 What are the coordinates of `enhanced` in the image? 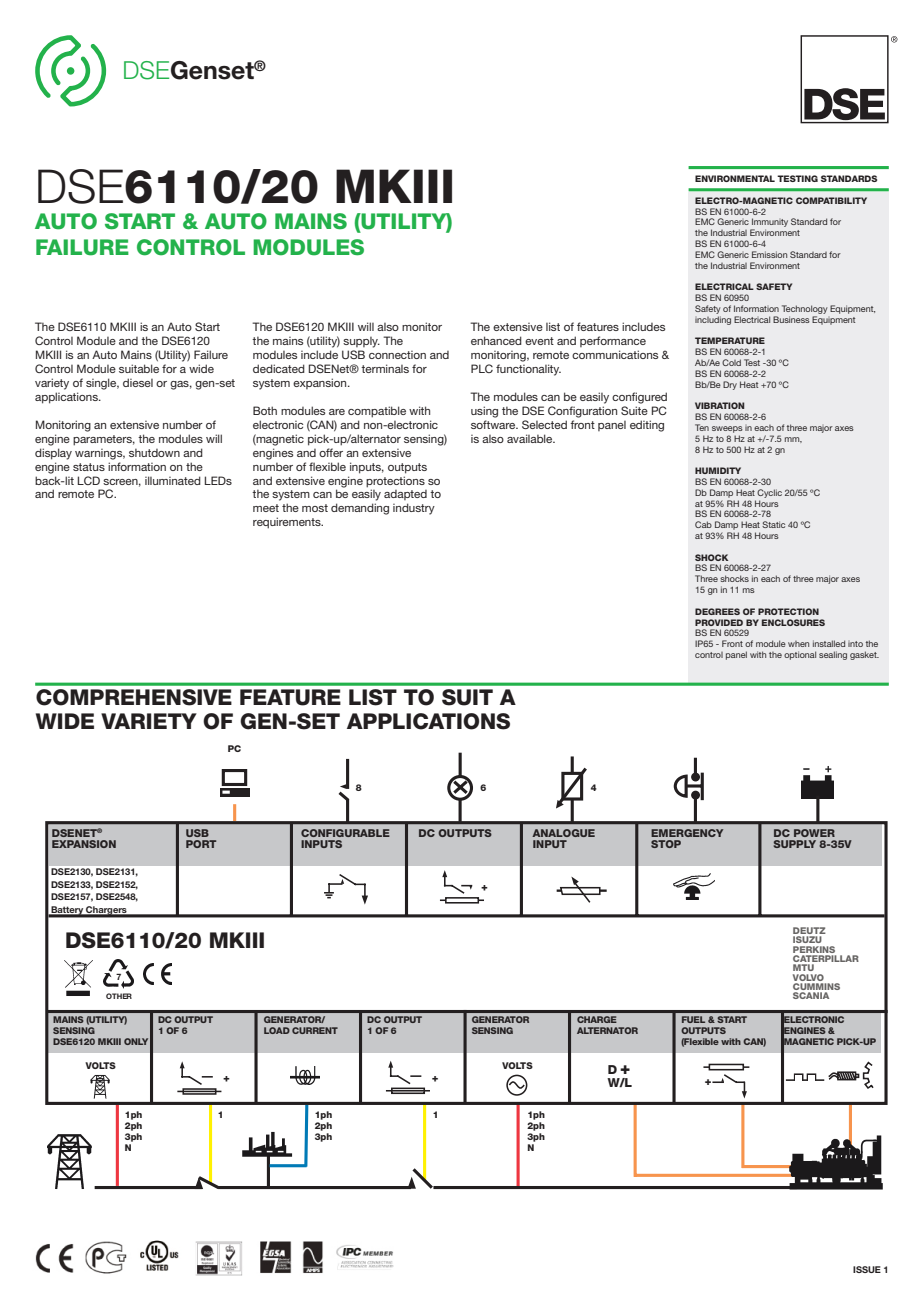 It's located at (496, 340).
